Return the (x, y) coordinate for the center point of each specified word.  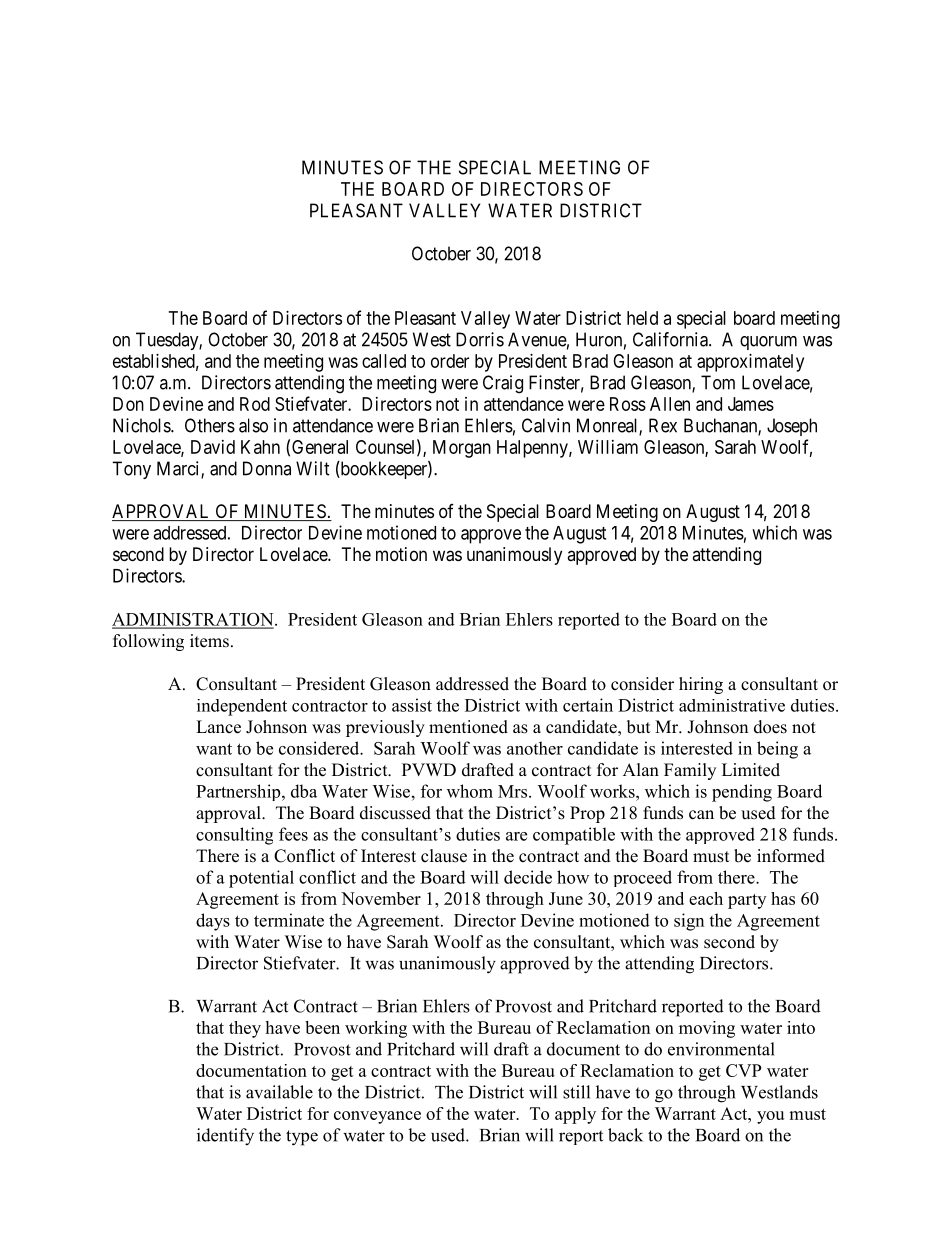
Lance (218, 727)
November (381, 898)
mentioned (468, 727)
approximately (750, 363)
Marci (179, 469)
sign (689, 922)
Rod (255, 404)
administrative (732, 705)
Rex (663, 425)
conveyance (377, 1117)
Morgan (462, 449)
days (213, 922)
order (450, 361)
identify (225, 1137)
